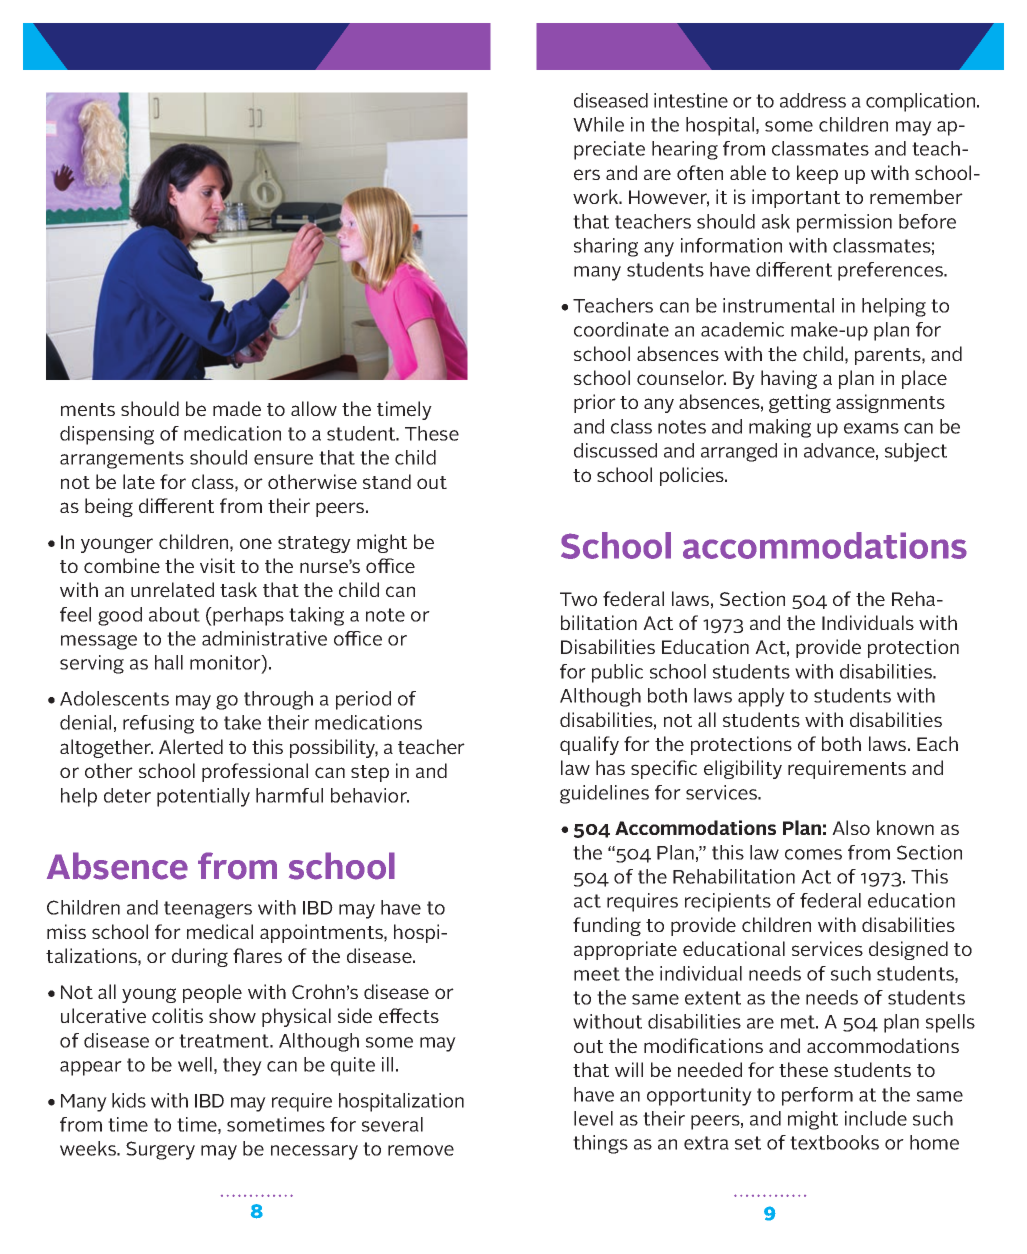 This screenshot has width=1027, height=1254. What do you see at coordinates (876, 1118) in the screenshot?
I see `include` at bounding box center [876, 1118].
